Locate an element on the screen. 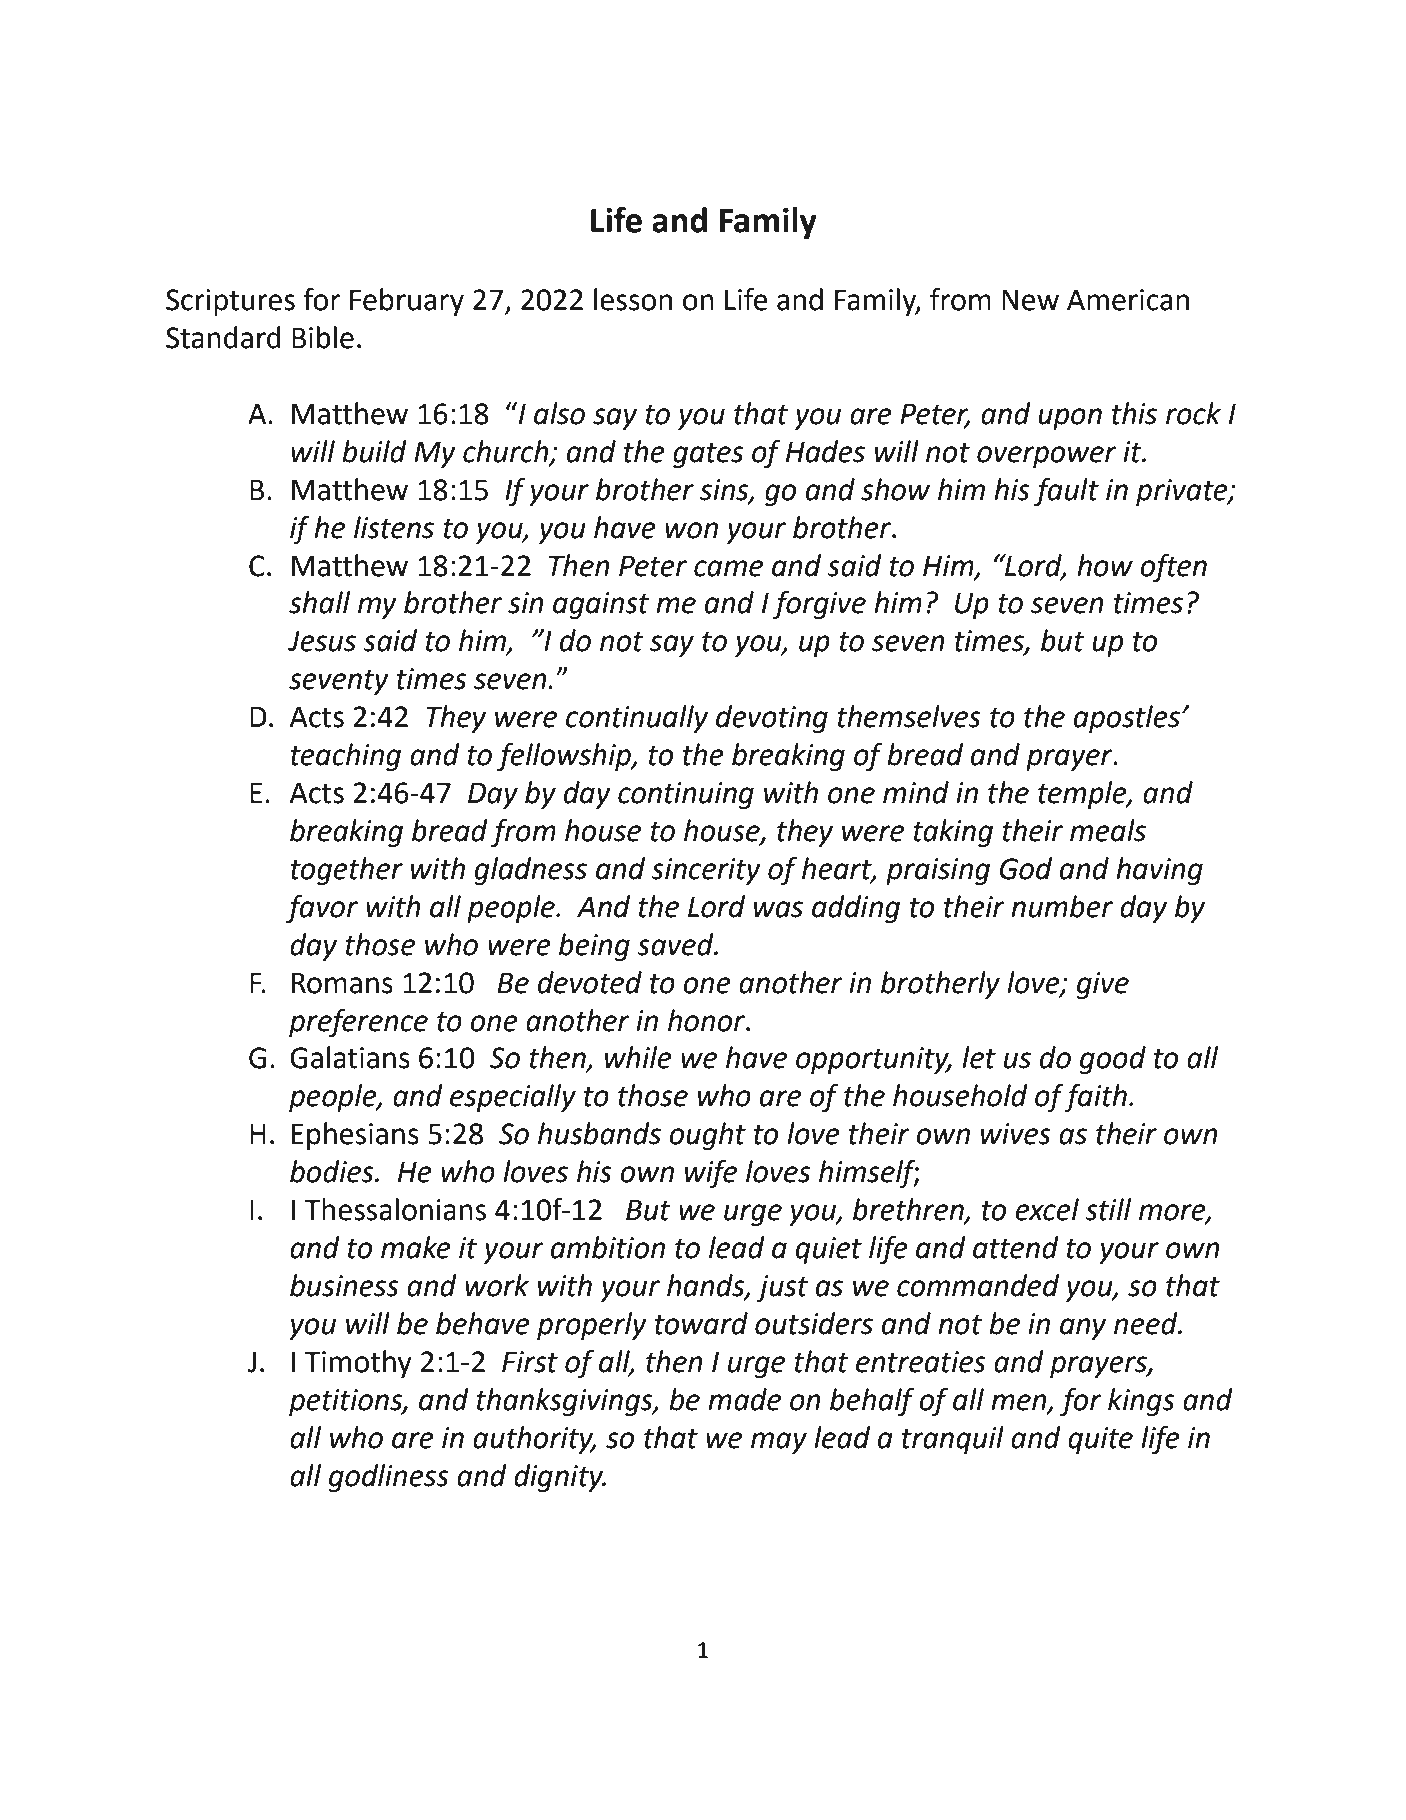 The image size is (1406, 1820). may is located at coordinates (779, 1443).
